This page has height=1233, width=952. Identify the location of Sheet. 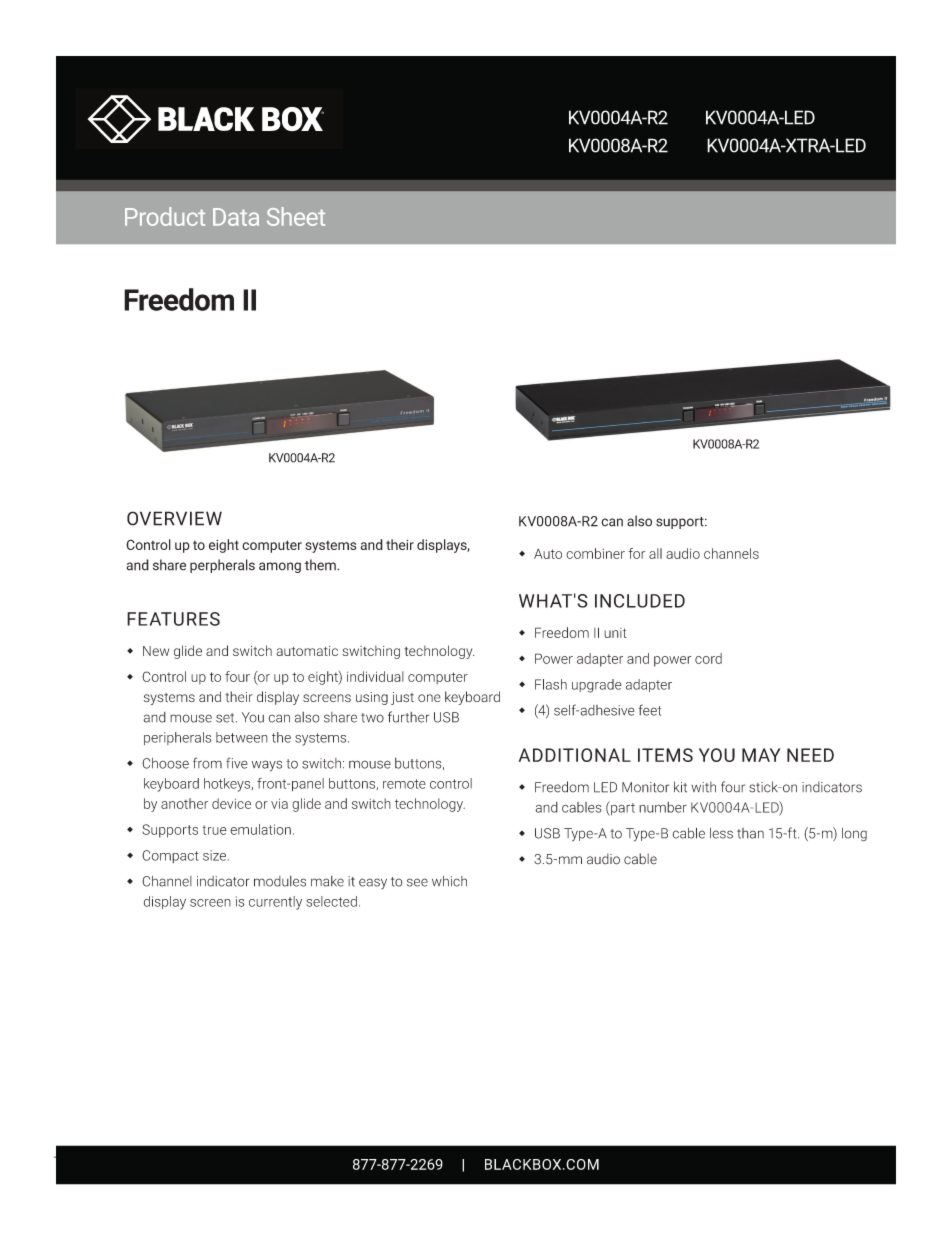
(296, 216).
